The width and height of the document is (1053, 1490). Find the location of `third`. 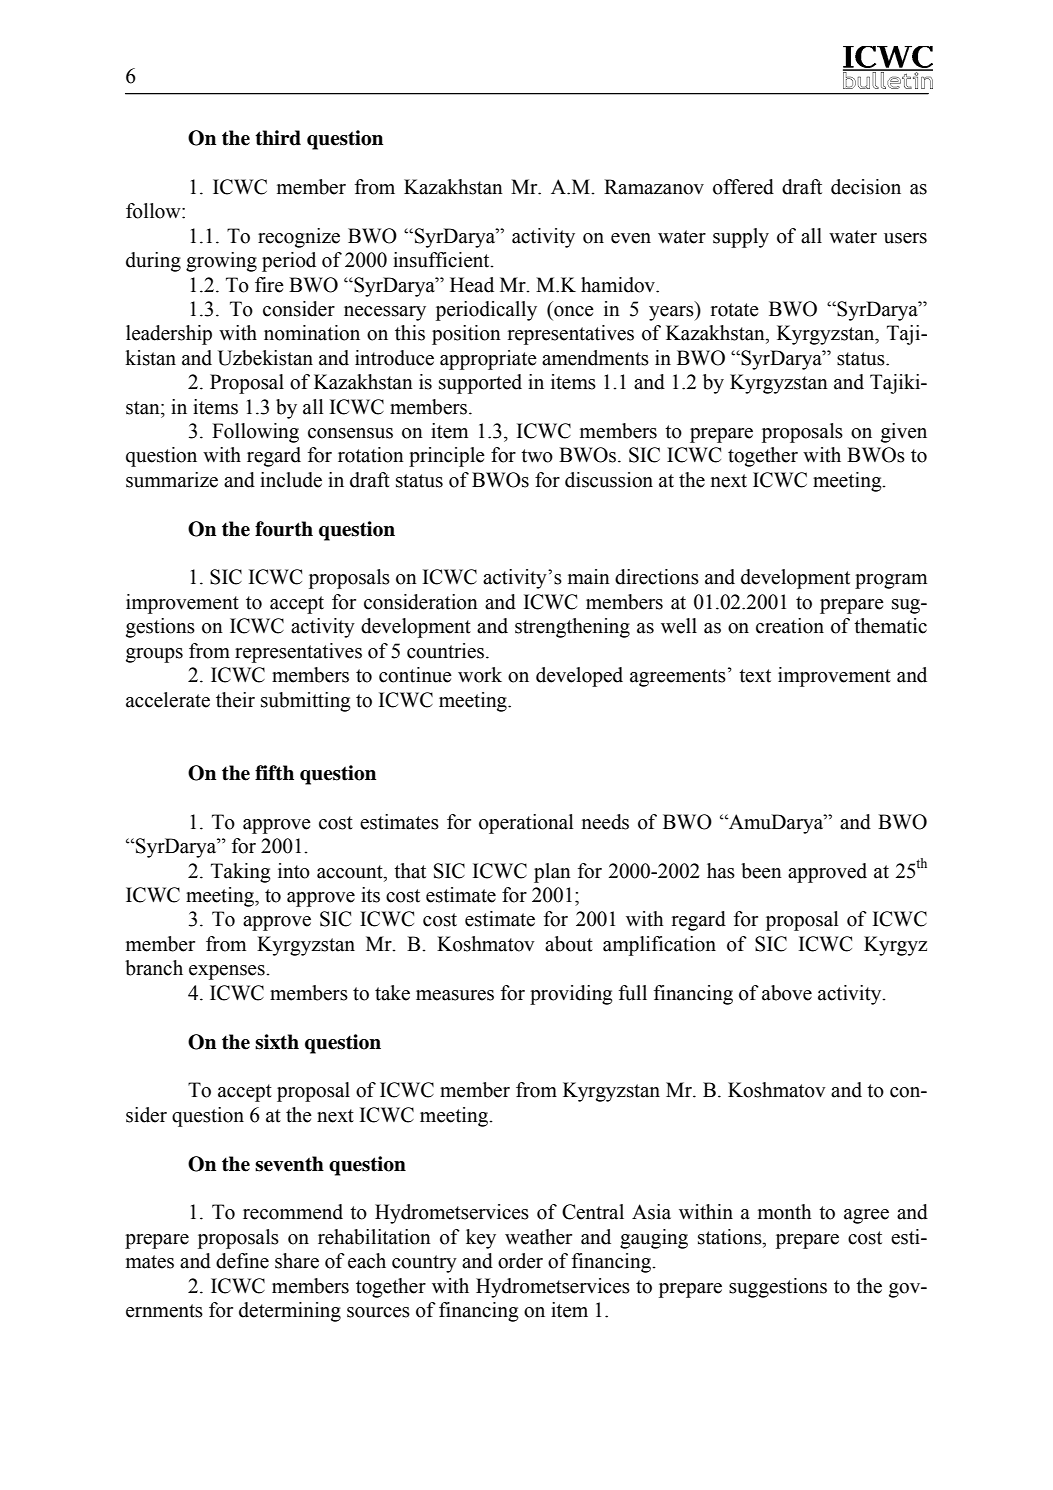

third is located at coordinates (278, 138).
